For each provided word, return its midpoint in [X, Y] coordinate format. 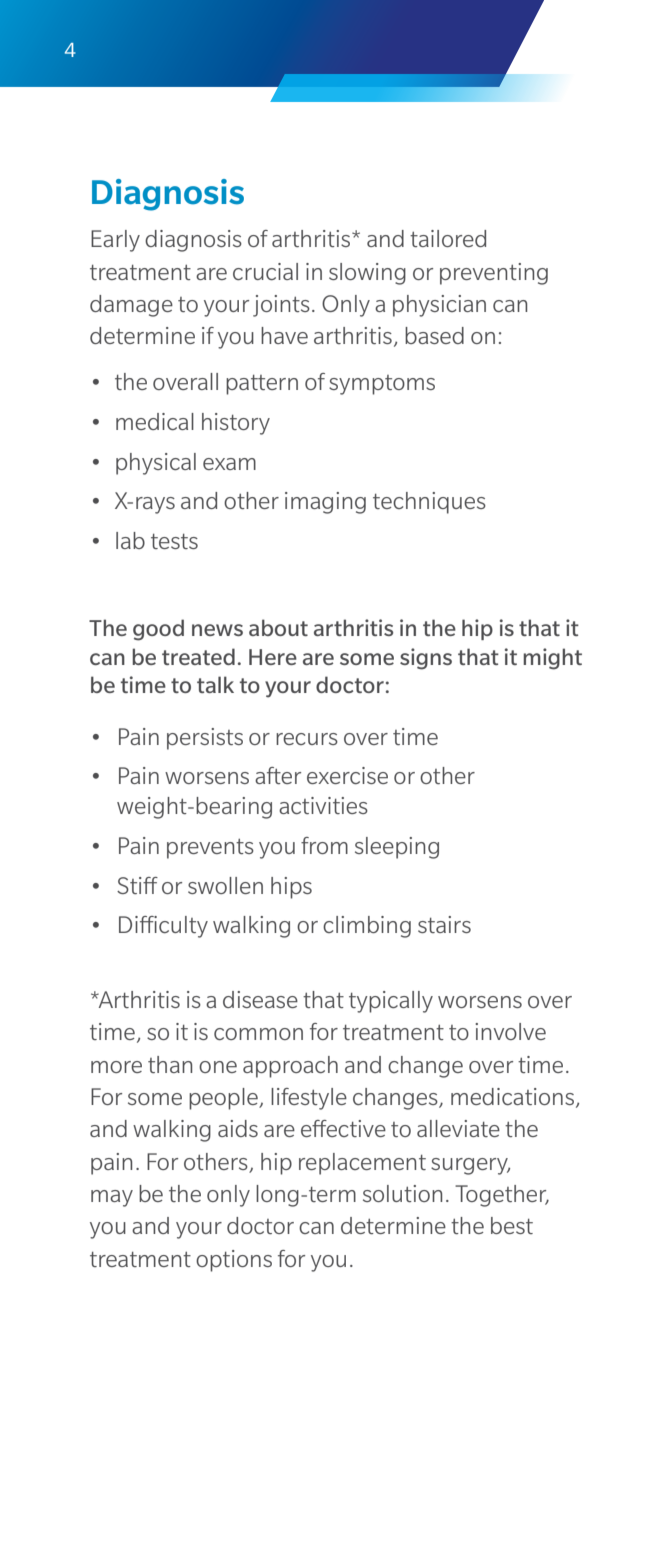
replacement [362, 1164]
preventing [494, 274]
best [512, 1225]
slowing [367, 274]
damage [131, 306]
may [112, 1198]
